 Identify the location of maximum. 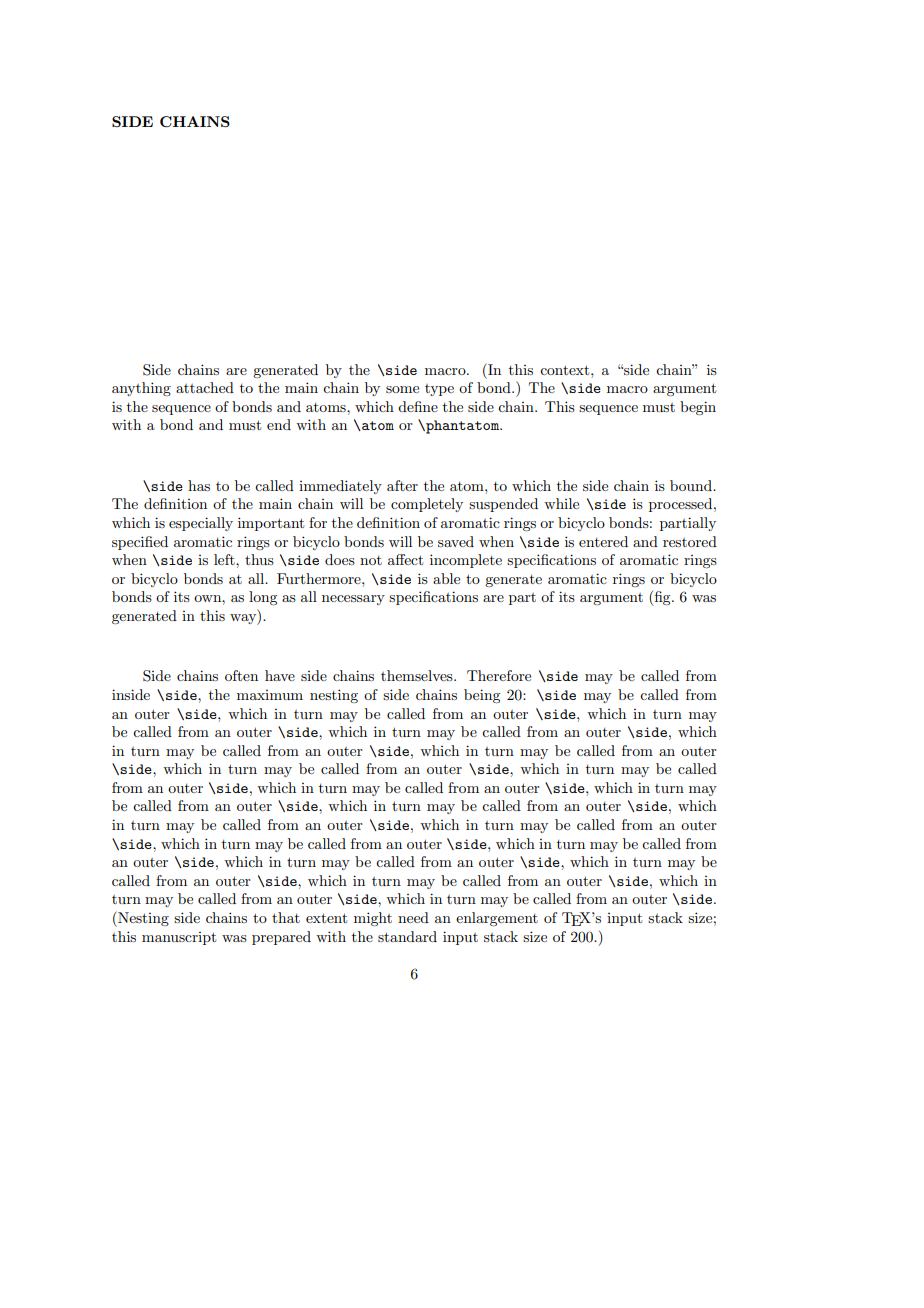
(270, 695).
